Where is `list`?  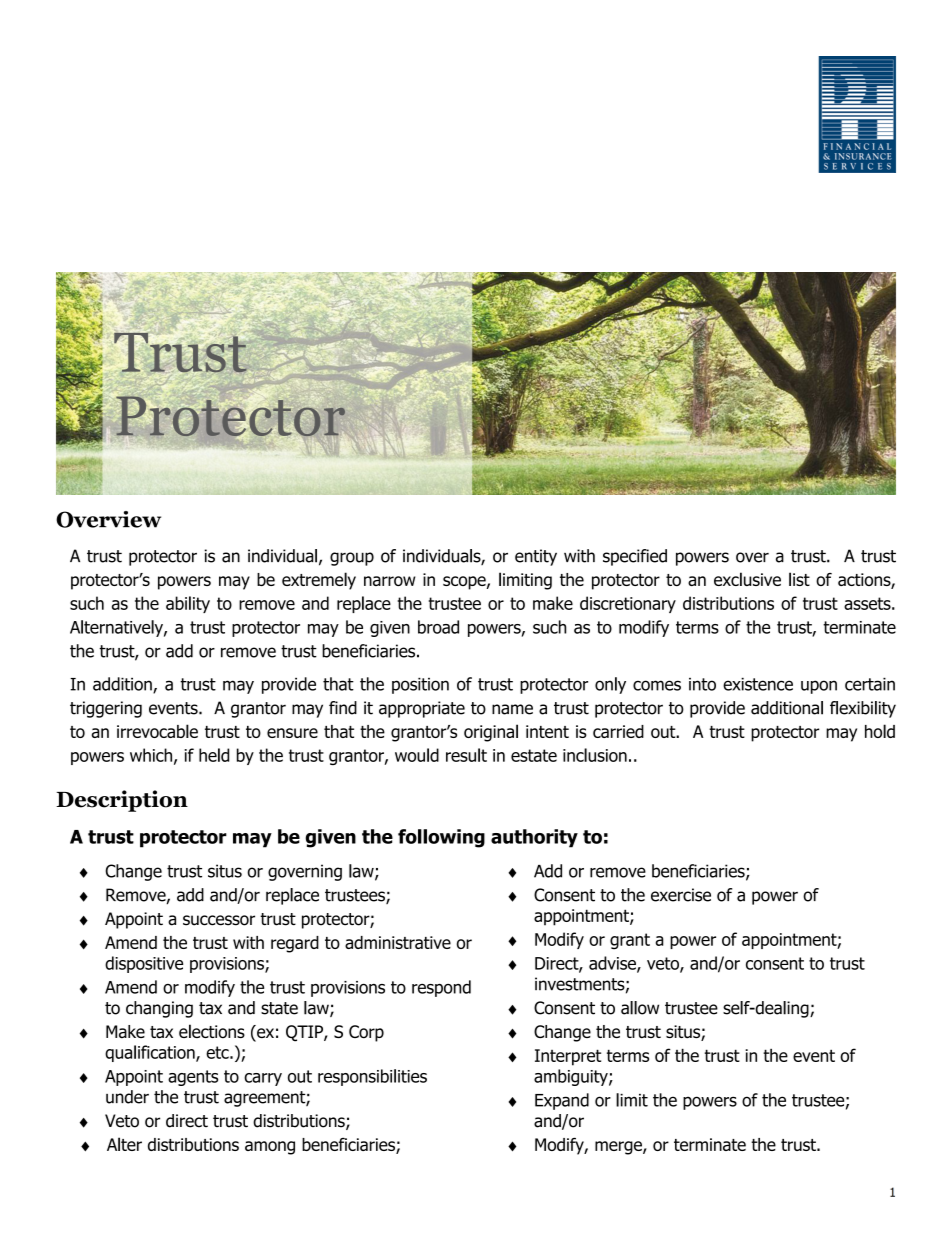
list is located at coordinates (799, 579).
